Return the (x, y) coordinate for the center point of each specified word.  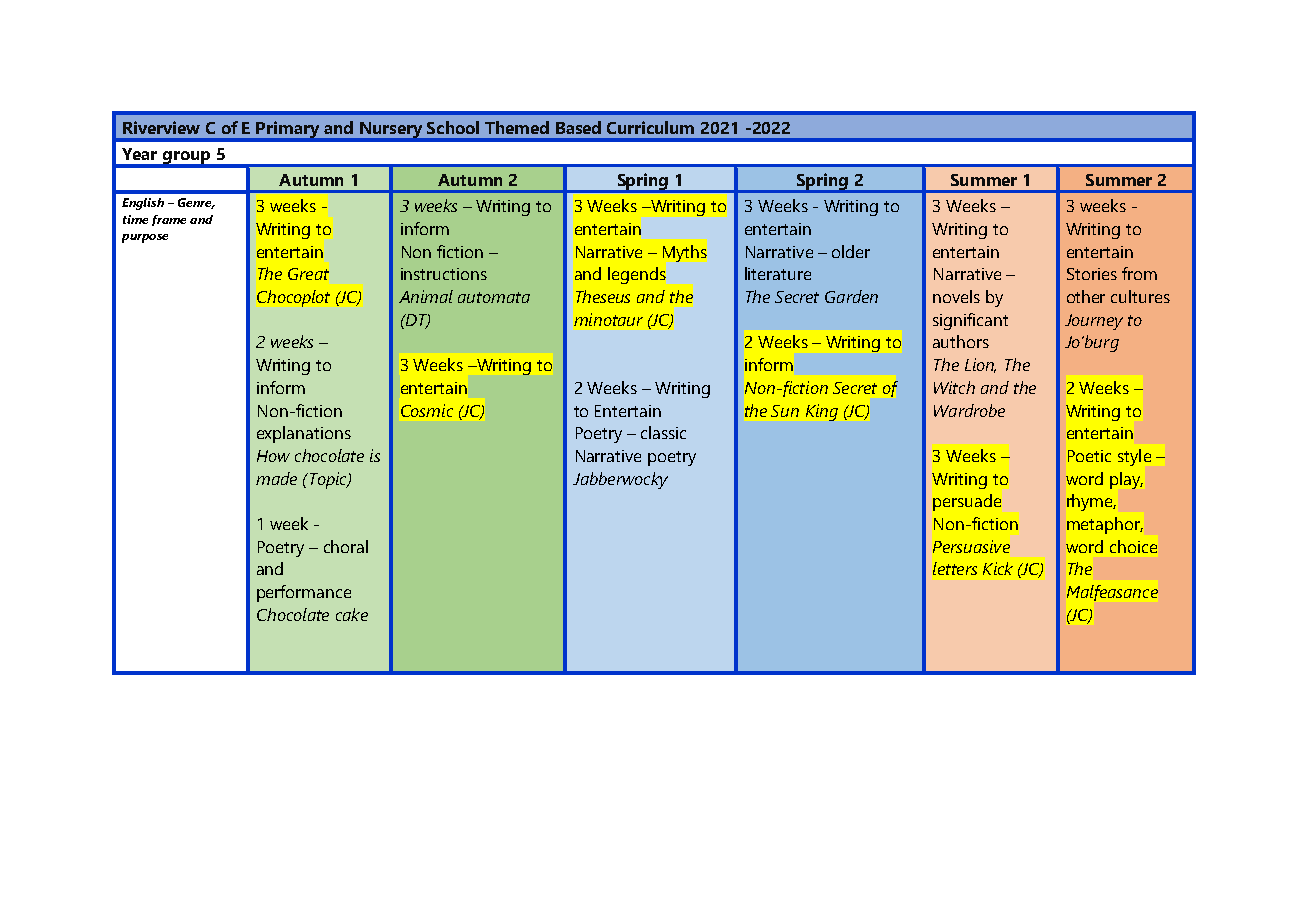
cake (352, 614)
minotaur (608, 319)
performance (304, 593)
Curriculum (650, 127)
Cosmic (427, 410)
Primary (287, 129)
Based (578, 127)
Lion (980, 365)
